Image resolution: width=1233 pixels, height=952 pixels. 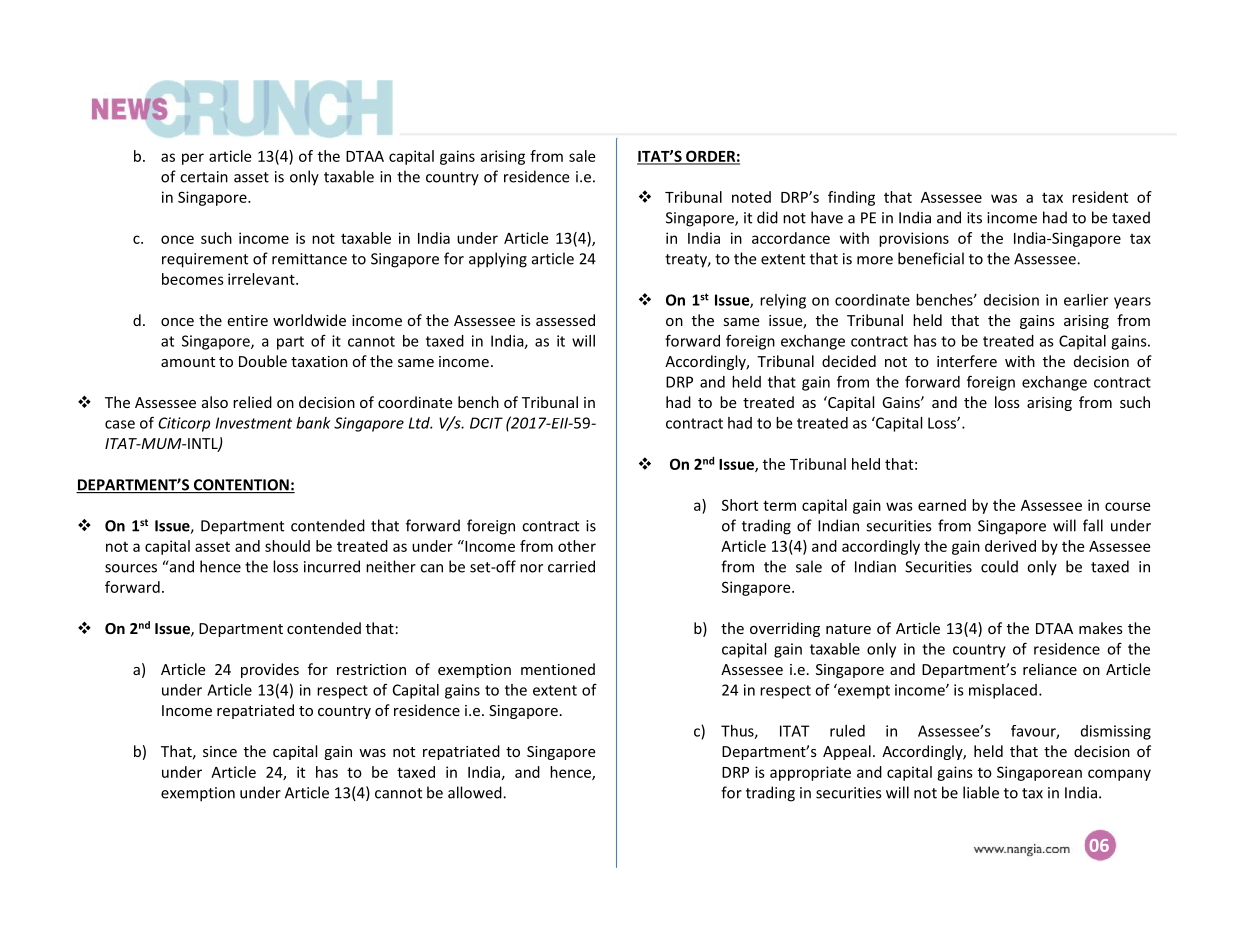 What do you see at coordinates (1100, 197) in the page?
I see `resident` at bounding box center [1100, 197].
